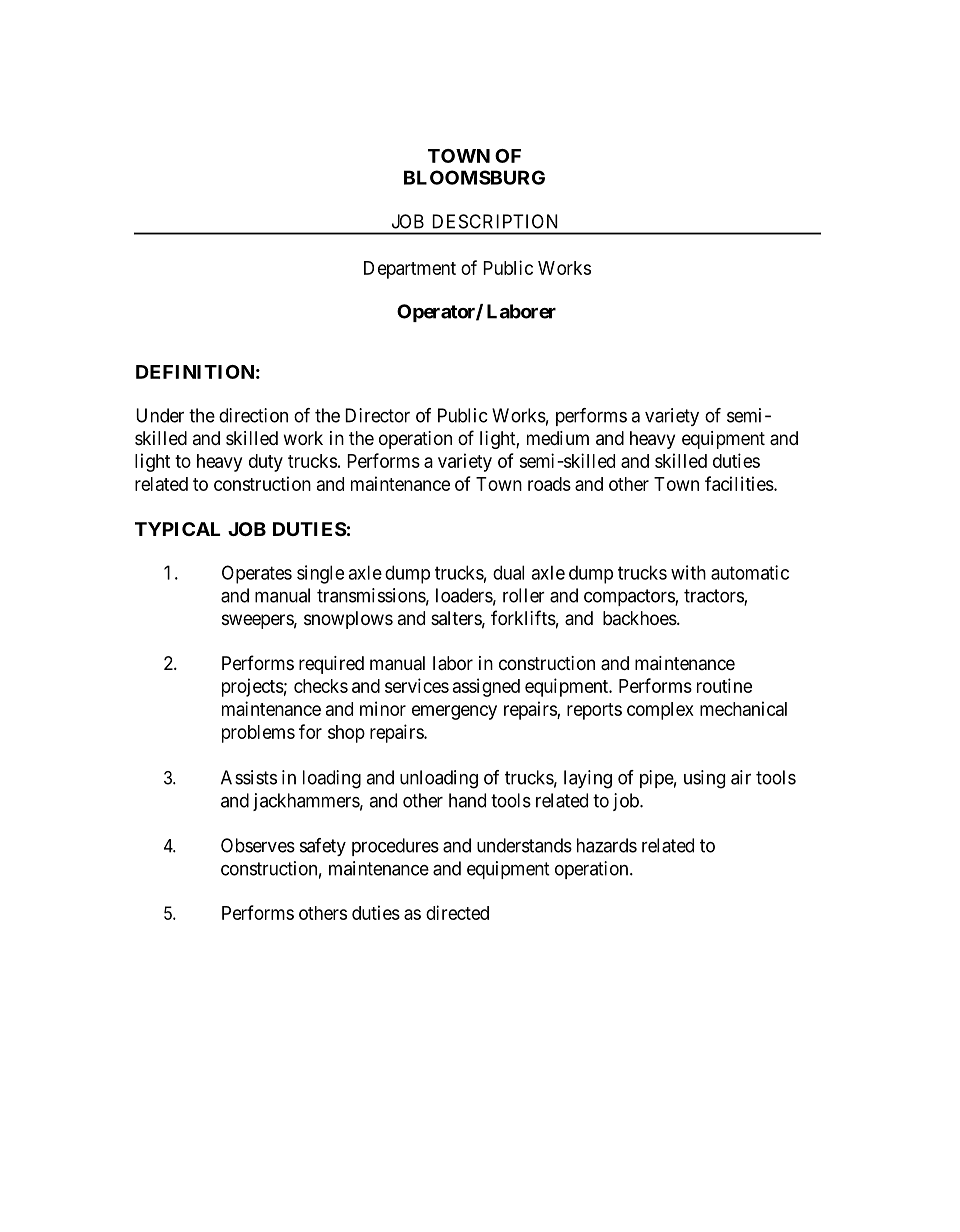  What do you see at coordinates (410, 270) in the image?
I see `Department` at bounding box center [410, 270].
